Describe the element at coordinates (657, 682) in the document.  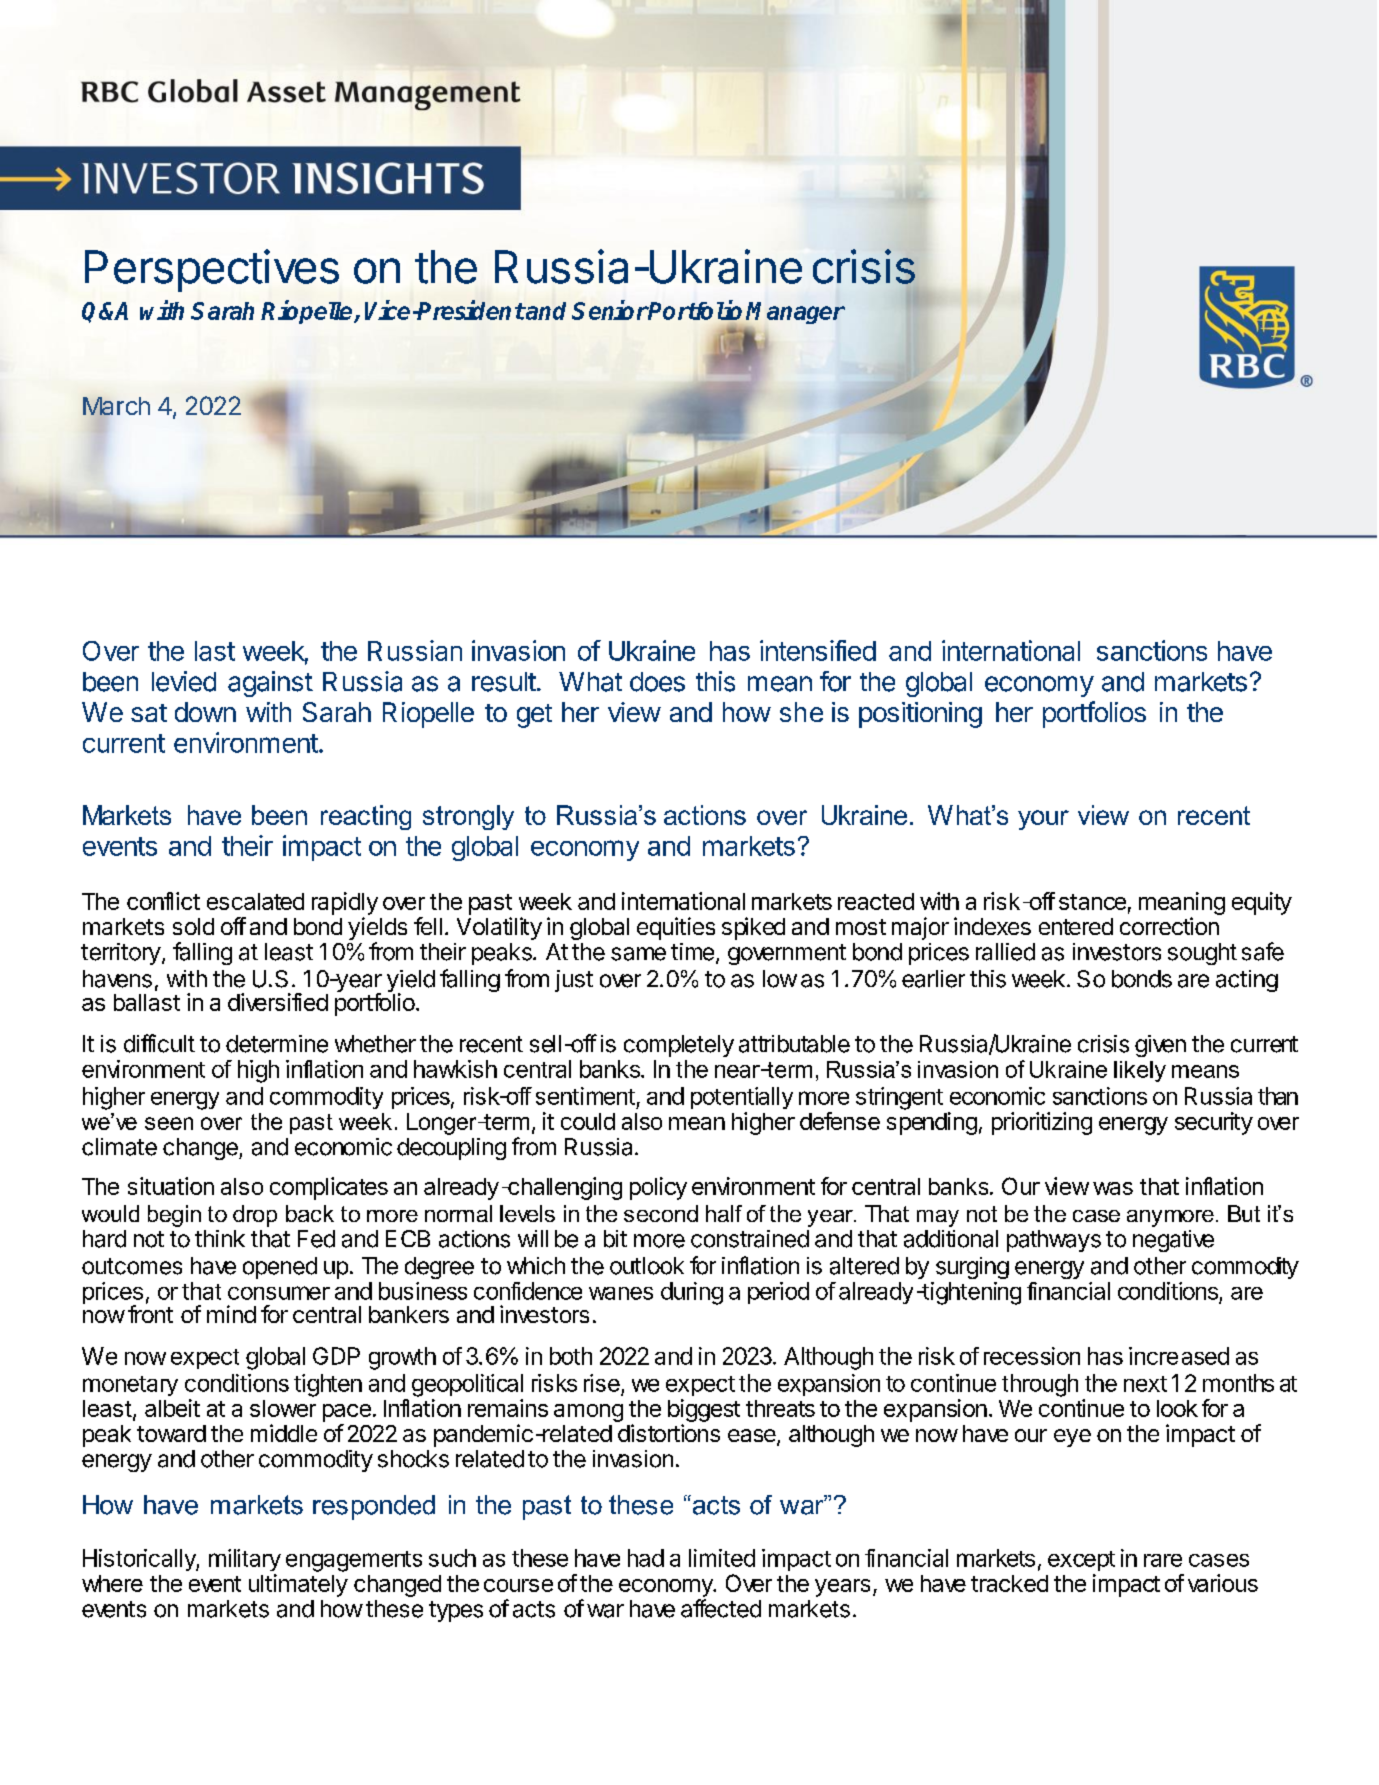
I see `does` at that location.
